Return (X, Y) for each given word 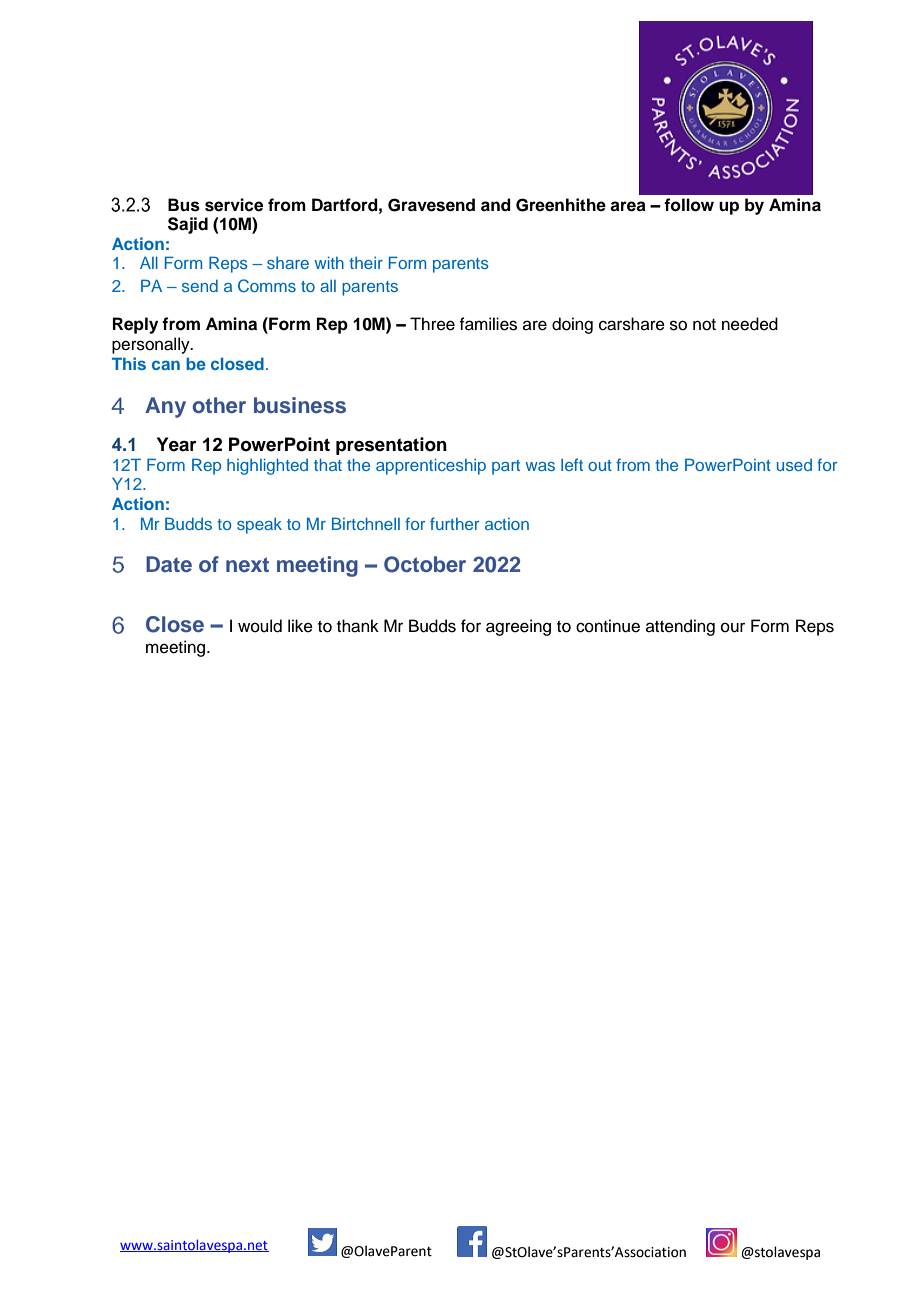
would (260, 626)
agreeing (518, 627)
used (794, 465)
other (219, 405)
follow (689, 205)
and (496, 205)
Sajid (188, 225)
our (733, 628)
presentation (391, 446)
